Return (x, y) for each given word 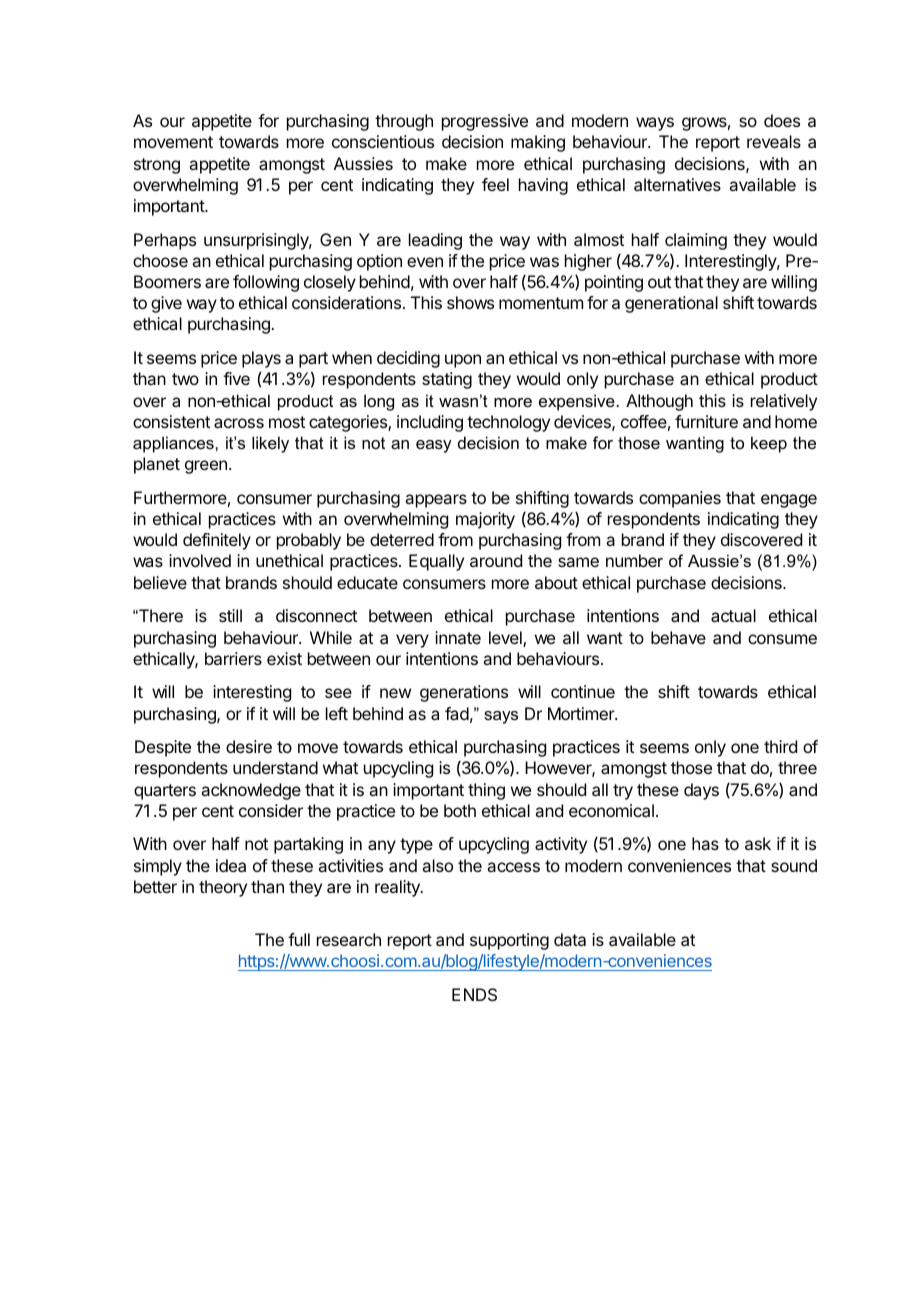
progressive (485, 122)
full (299, 939)
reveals (774, 141)
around (496, 560)
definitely (217, 541)
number (634, 560)
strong (157, 166)
